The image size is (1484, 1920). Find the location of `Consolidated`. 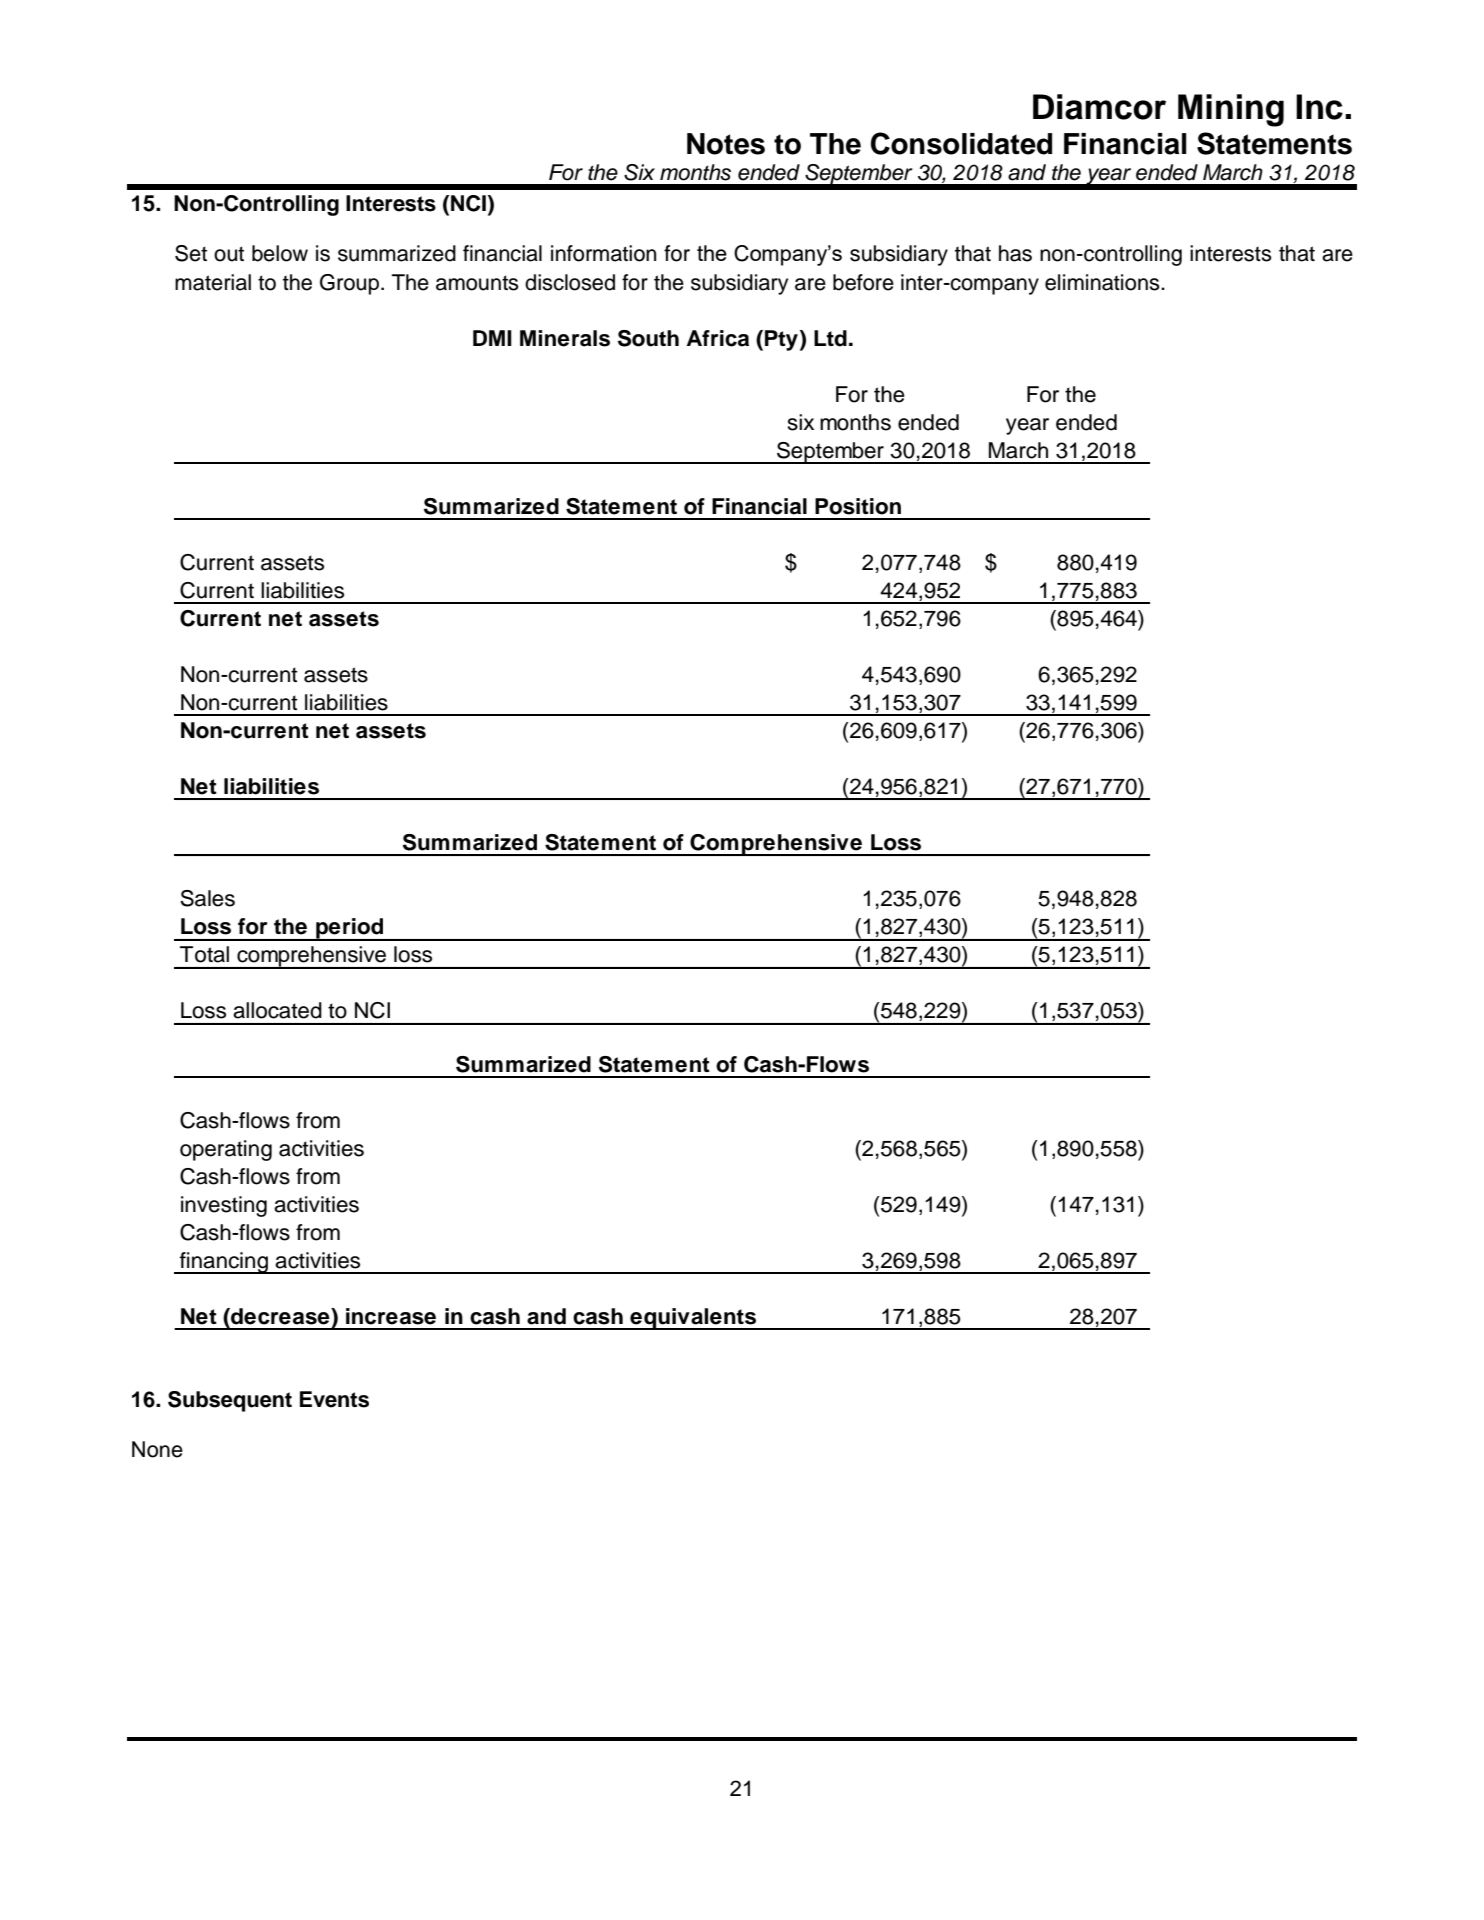

Consolidated is located at coordinates (961, 143).
